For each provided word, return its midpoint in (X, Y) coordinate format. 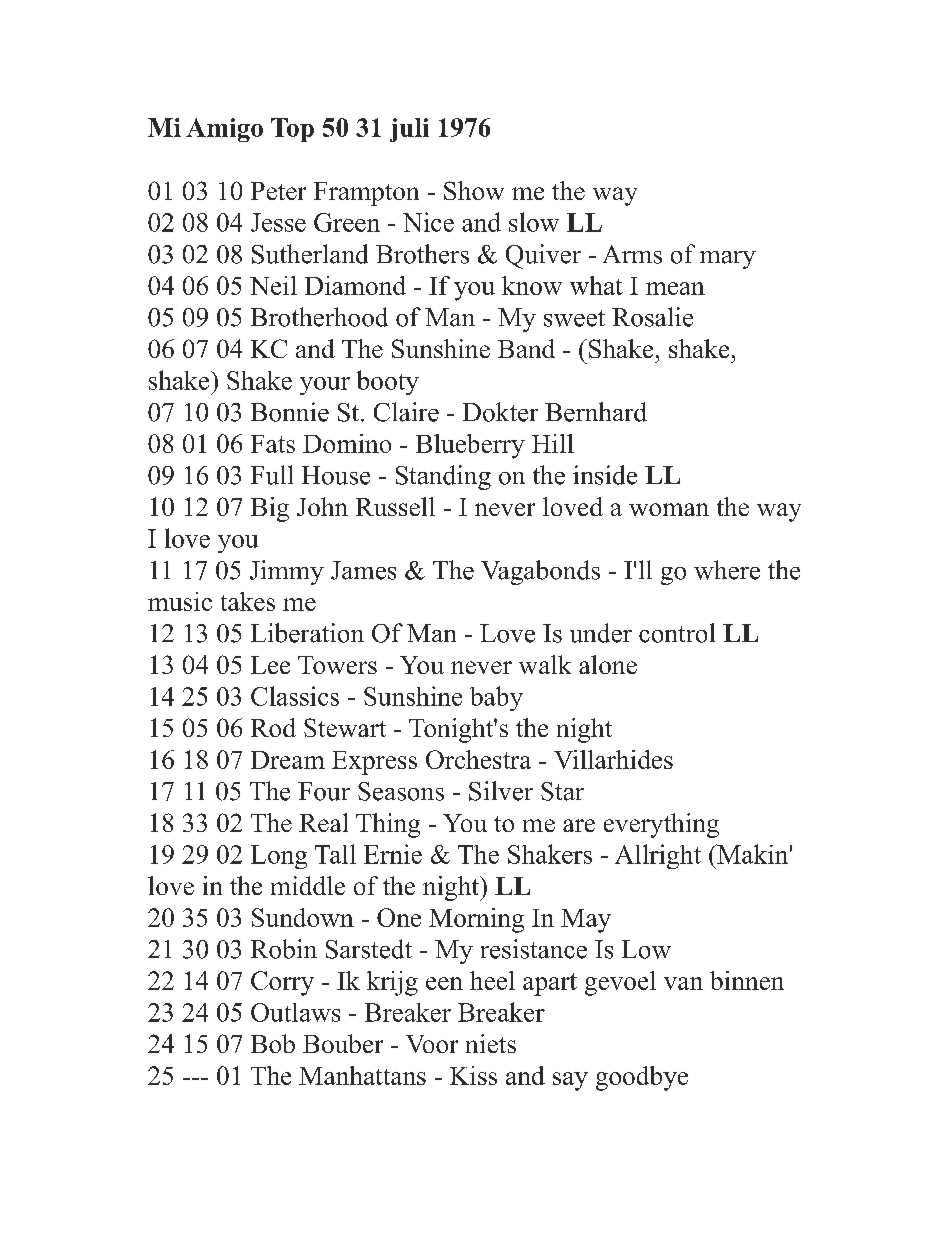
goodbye (642, 1078)
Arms (632, 254)
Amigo (224, 130)
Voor (432, 1044)
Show (474, 190)
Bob (273, 1043)
